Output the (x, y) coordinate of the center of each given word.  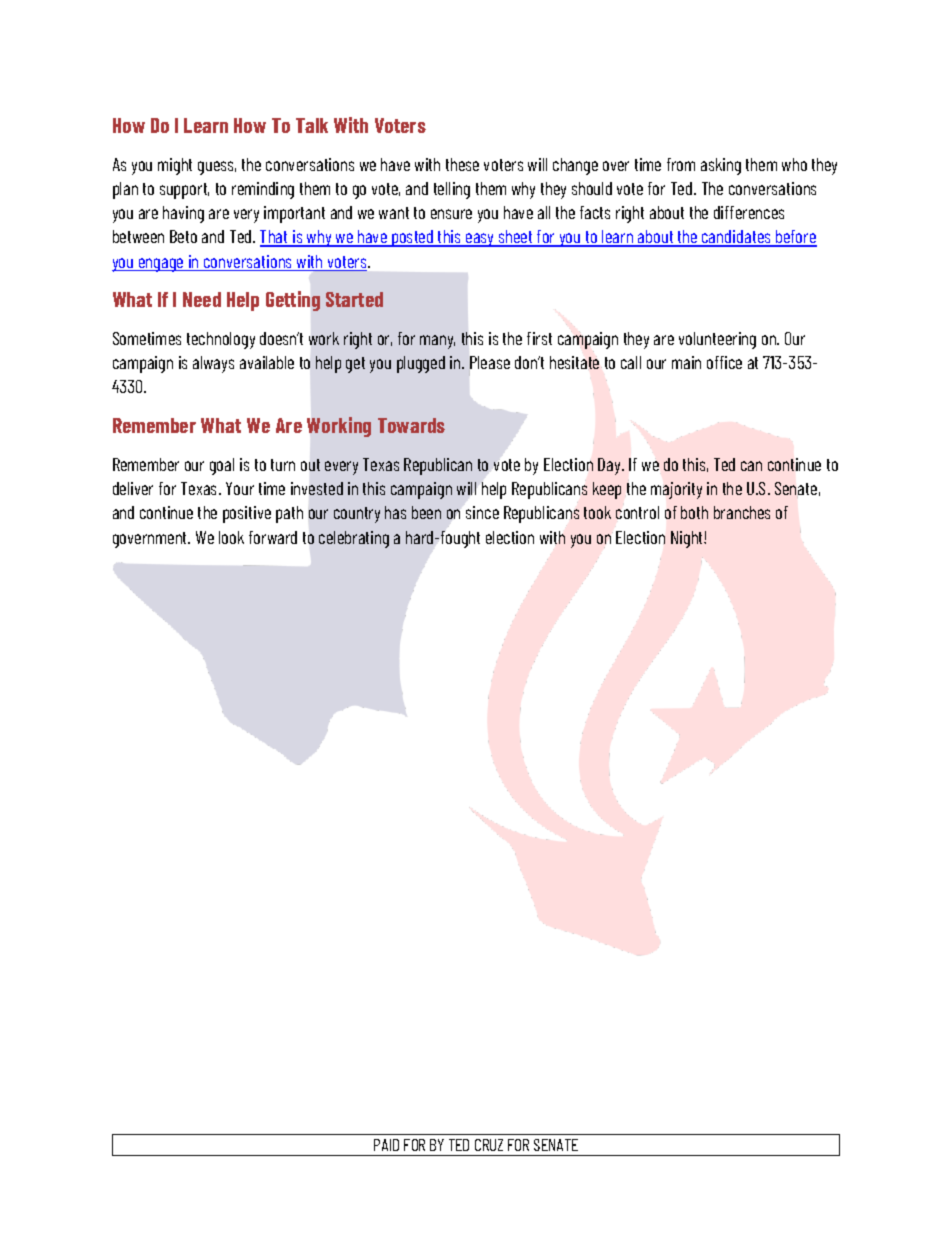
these (462, 164)
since (482, 512)
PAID (386, 1145)
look (231, 537)
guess (217, 168)
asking (721, 166)
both (694, 512)
